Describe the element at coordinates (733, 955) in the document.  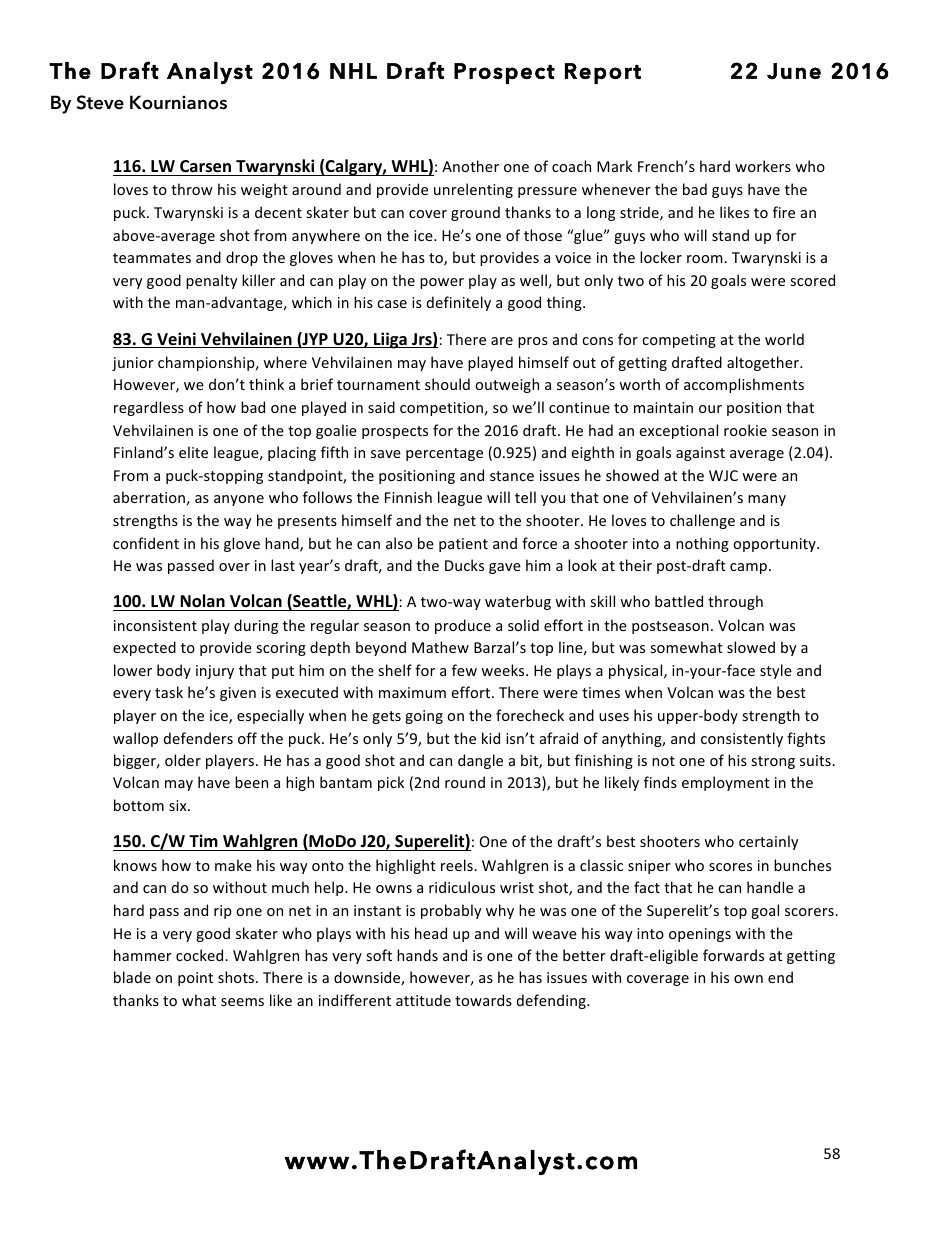
I see `forwards` at that location.
